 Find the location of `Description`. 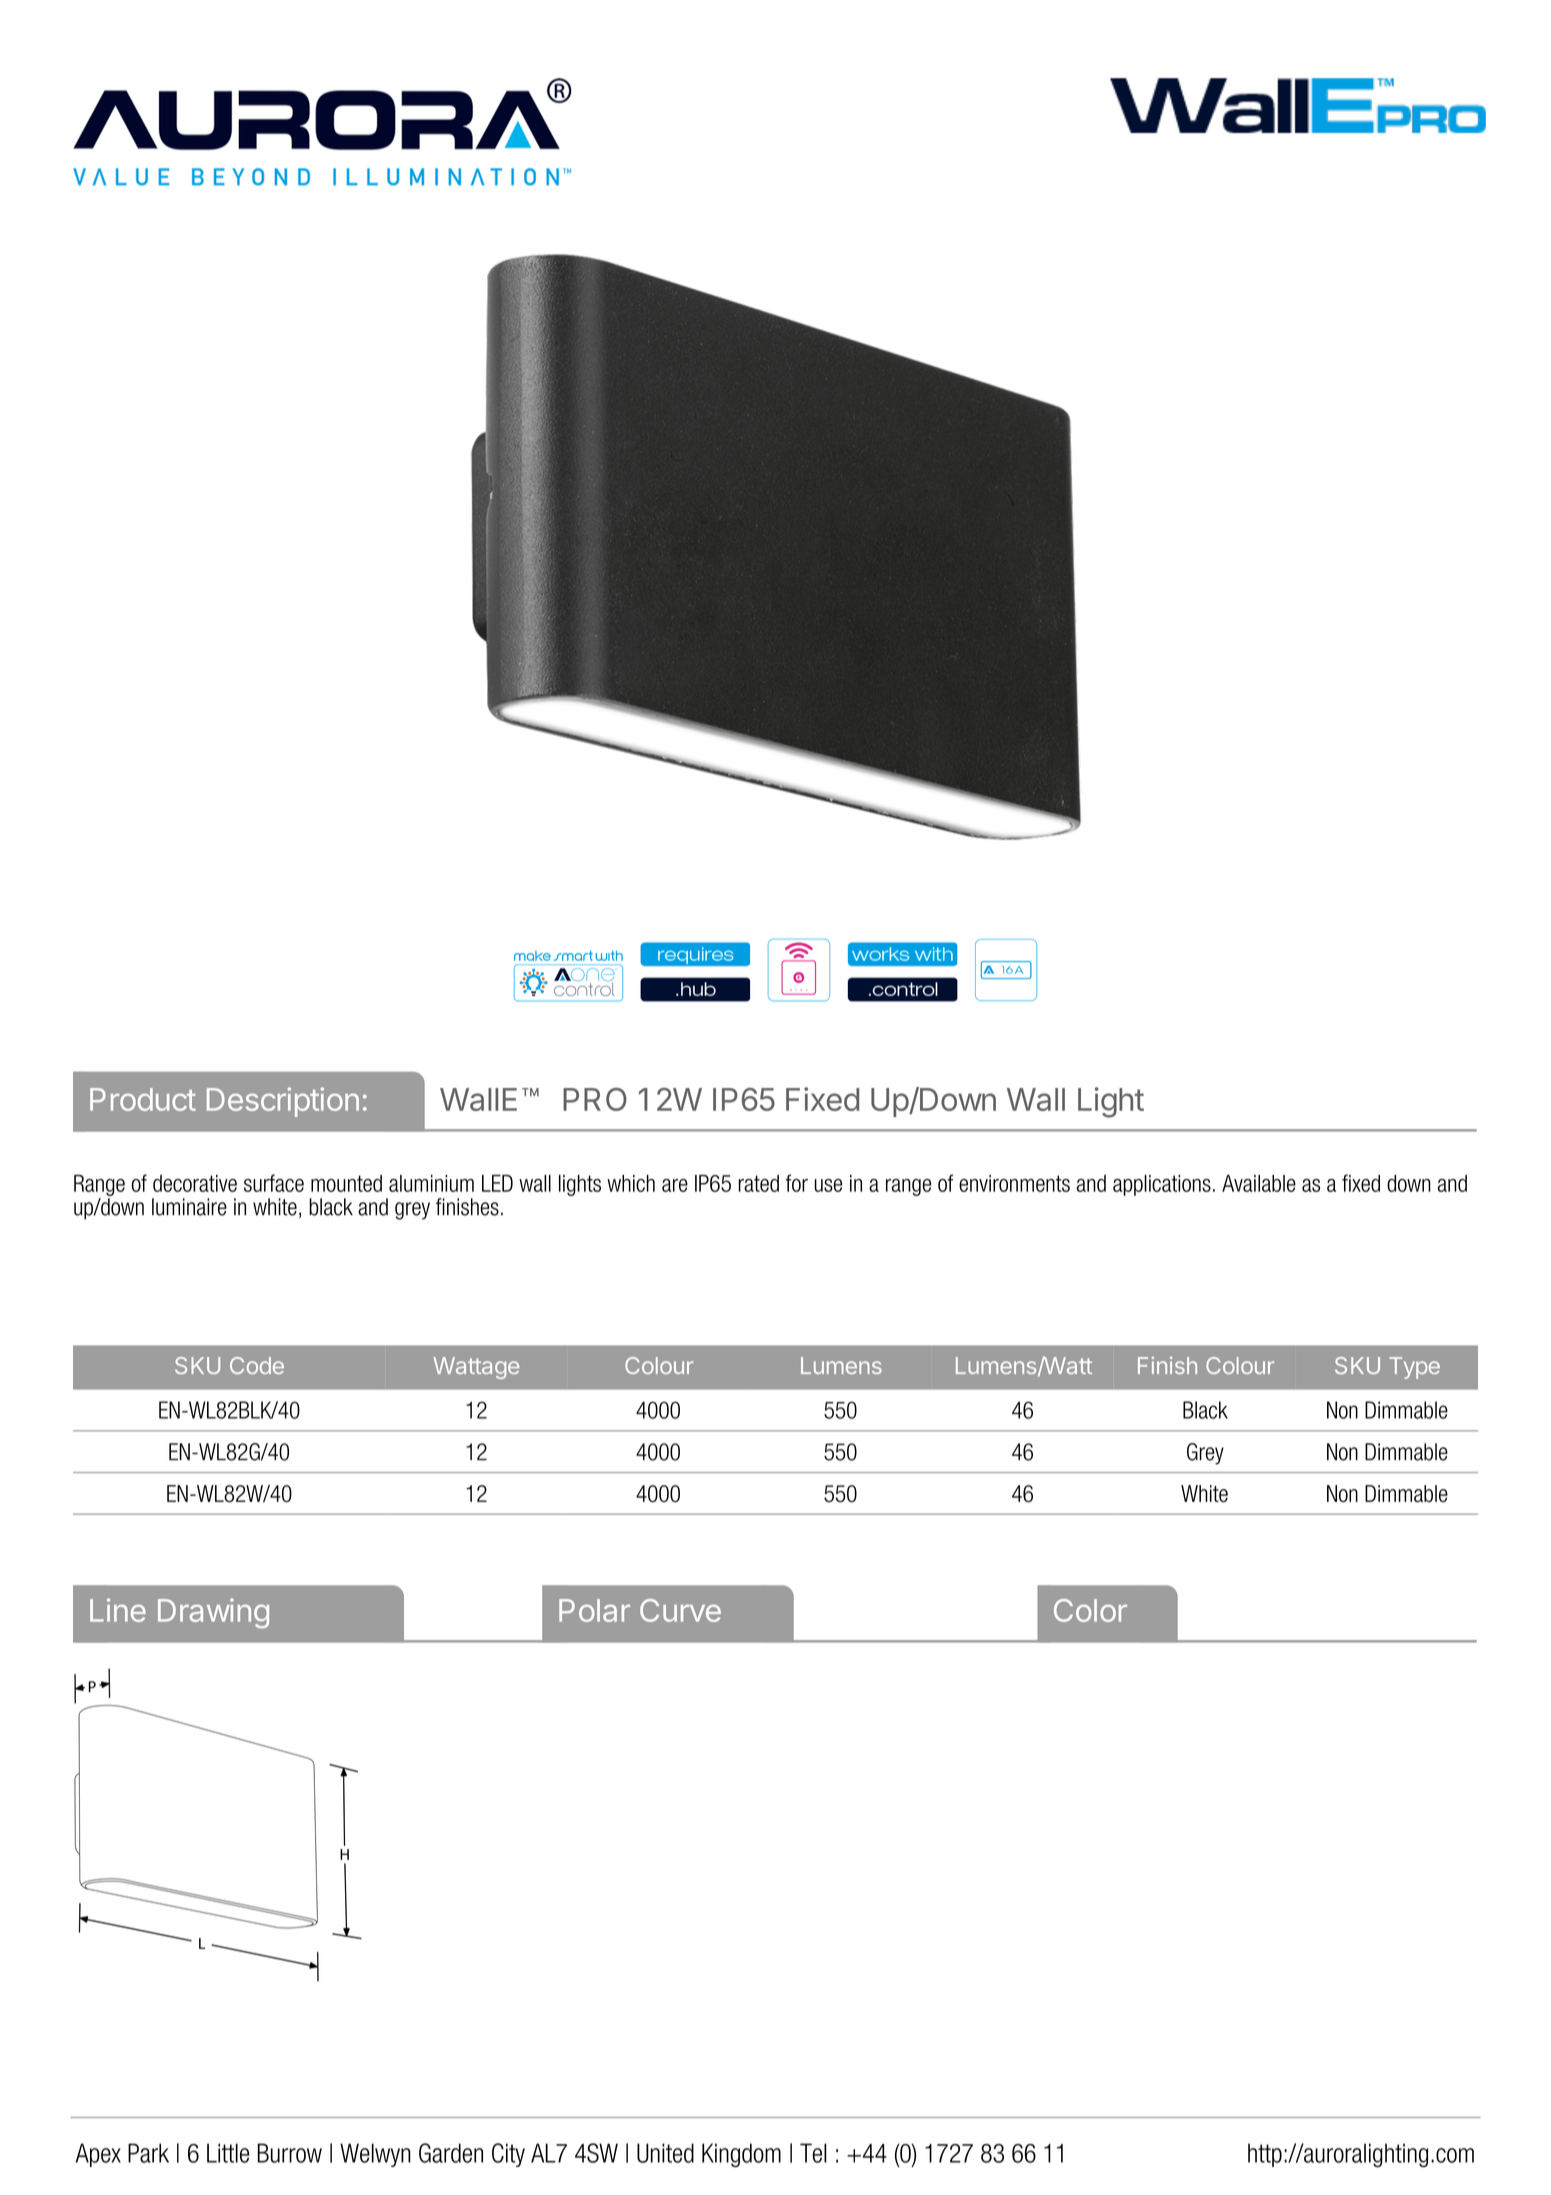

Description is located at coordinates (283, 1102).
